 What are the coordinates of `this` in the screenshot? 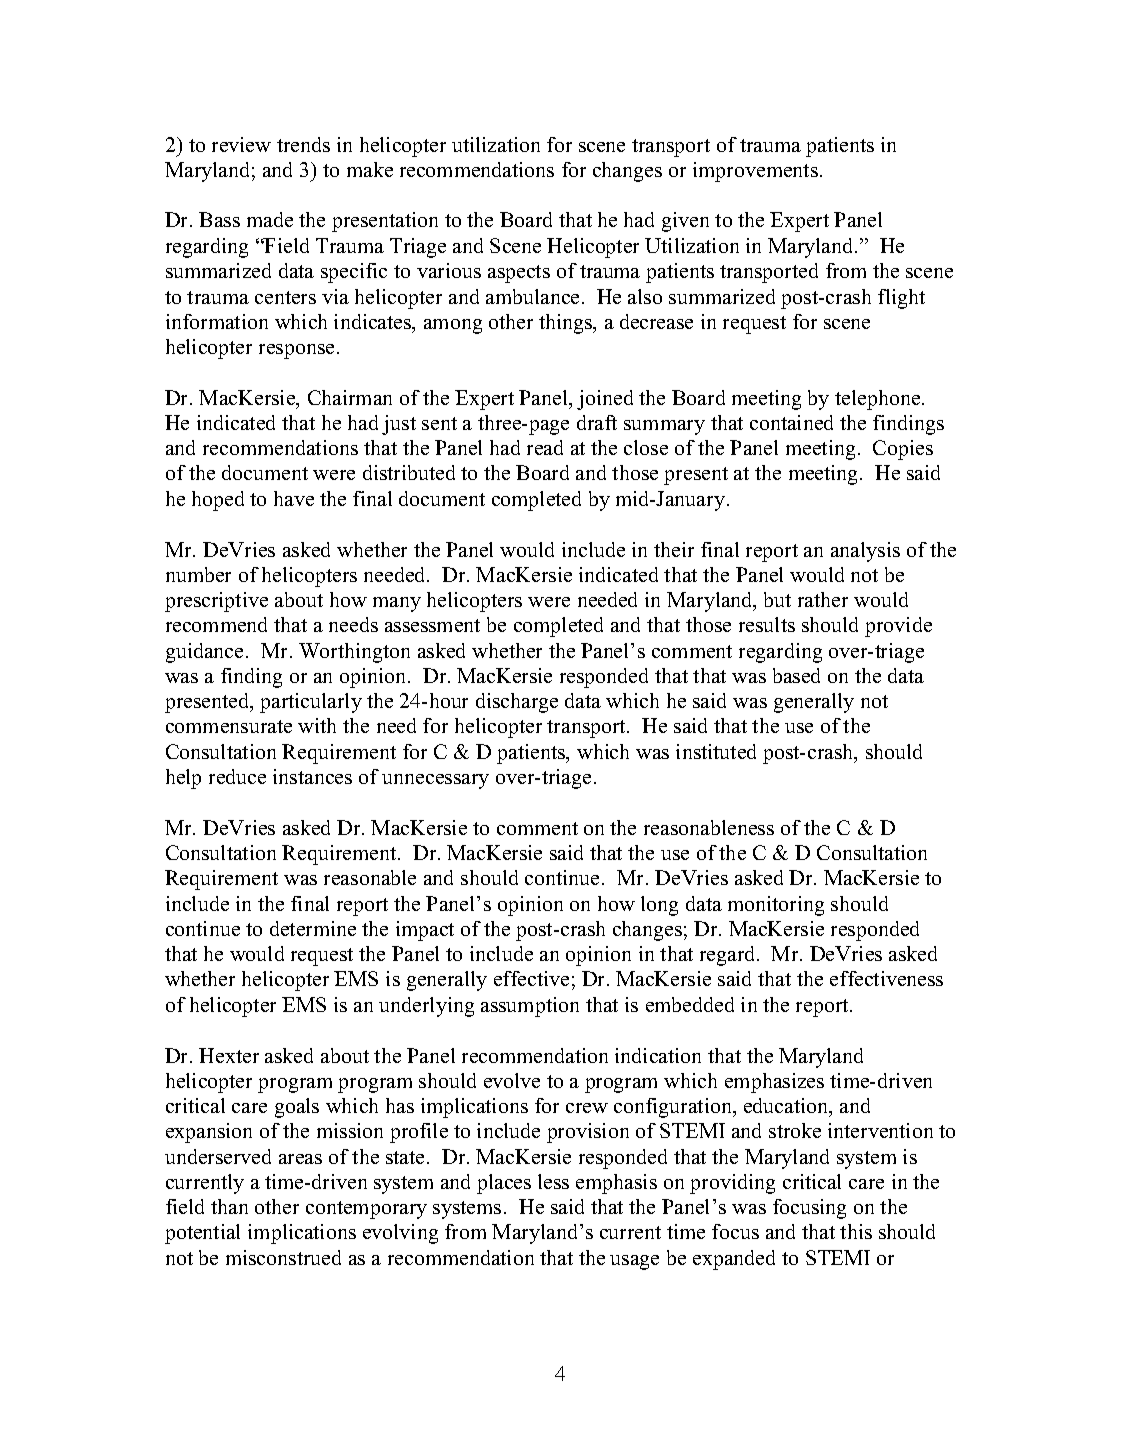 It's located at (856, 1231).
